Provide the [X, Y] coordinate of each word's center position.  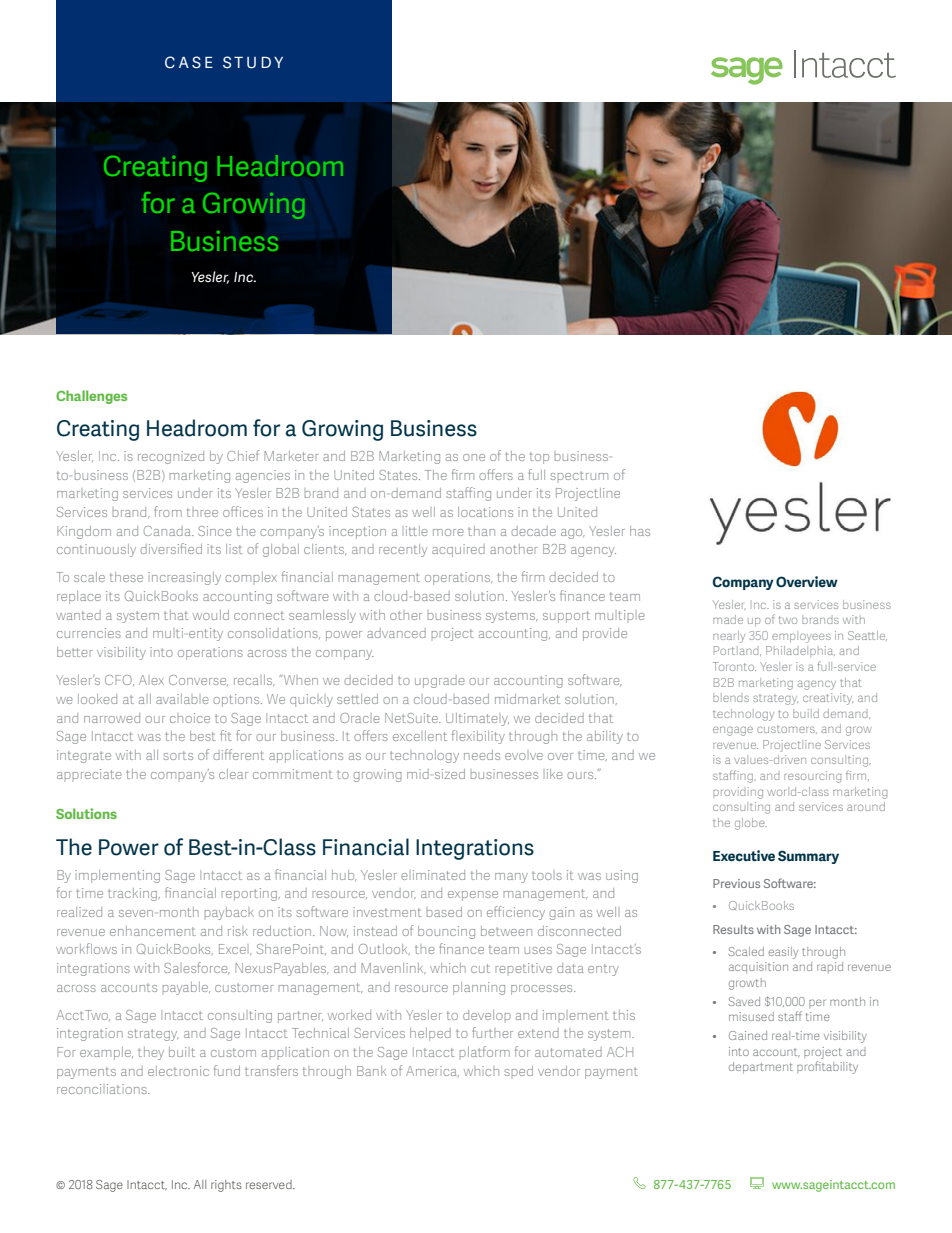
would [211, 615]
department [761, 1068]
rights [226, 1186]
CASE [189, 62]
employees [801, 637]
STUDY [253, 62]
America [432, 1071]
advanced [396, 633]
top [539, 458]
